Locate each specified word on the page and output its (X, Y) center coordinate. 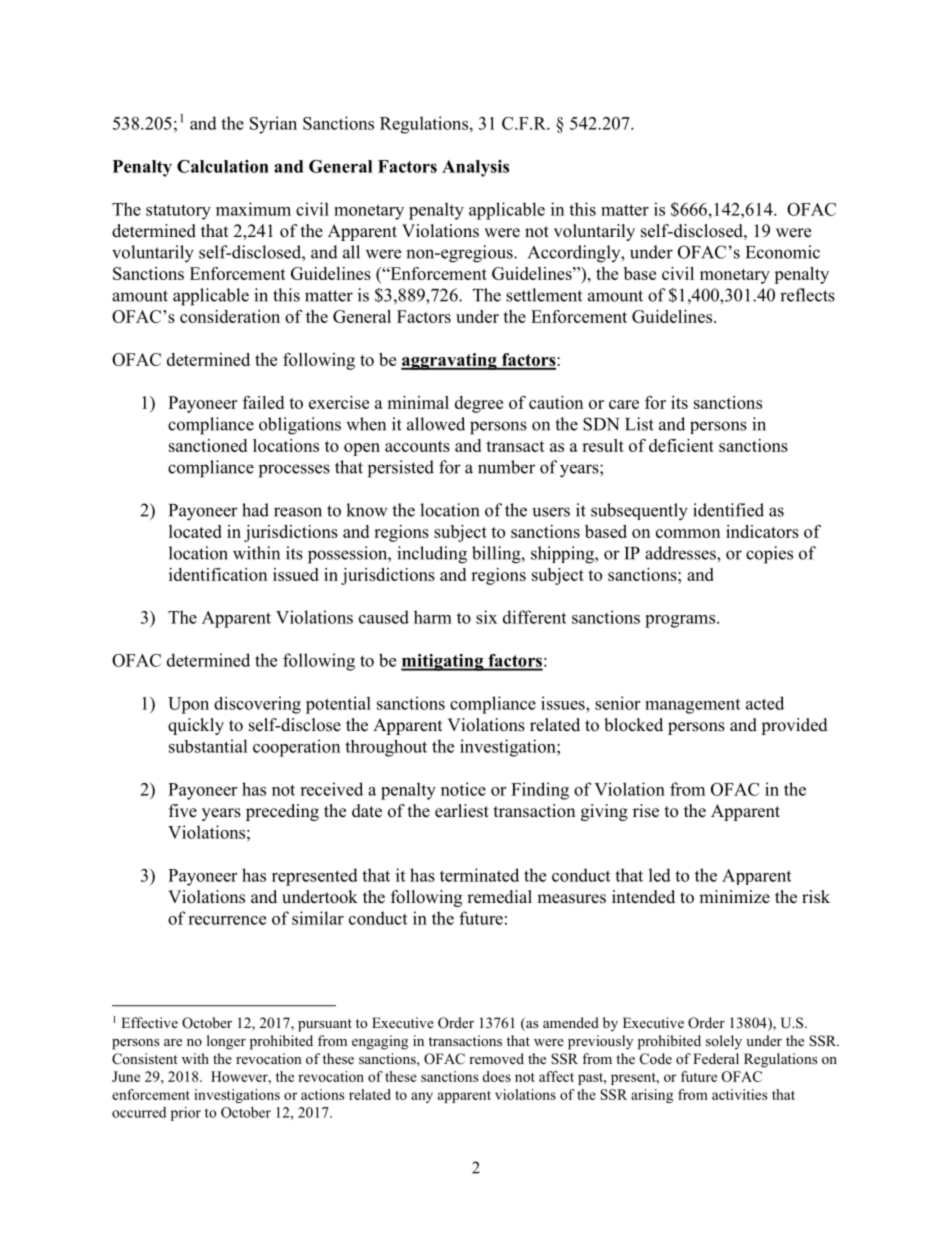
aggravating (450, 361)
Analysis (475, 168)
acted (765, 703)
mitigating (443, 662)
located (195, 531)
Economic (783, 252)
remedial (499, 897)
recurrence (227, 920)
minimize (734, 897)
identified (728, 510)
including (432, 555)
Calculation (223, 166)
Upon (188, 705)
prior (186, 1114)
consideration (230, 316)
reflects (807, 295)
